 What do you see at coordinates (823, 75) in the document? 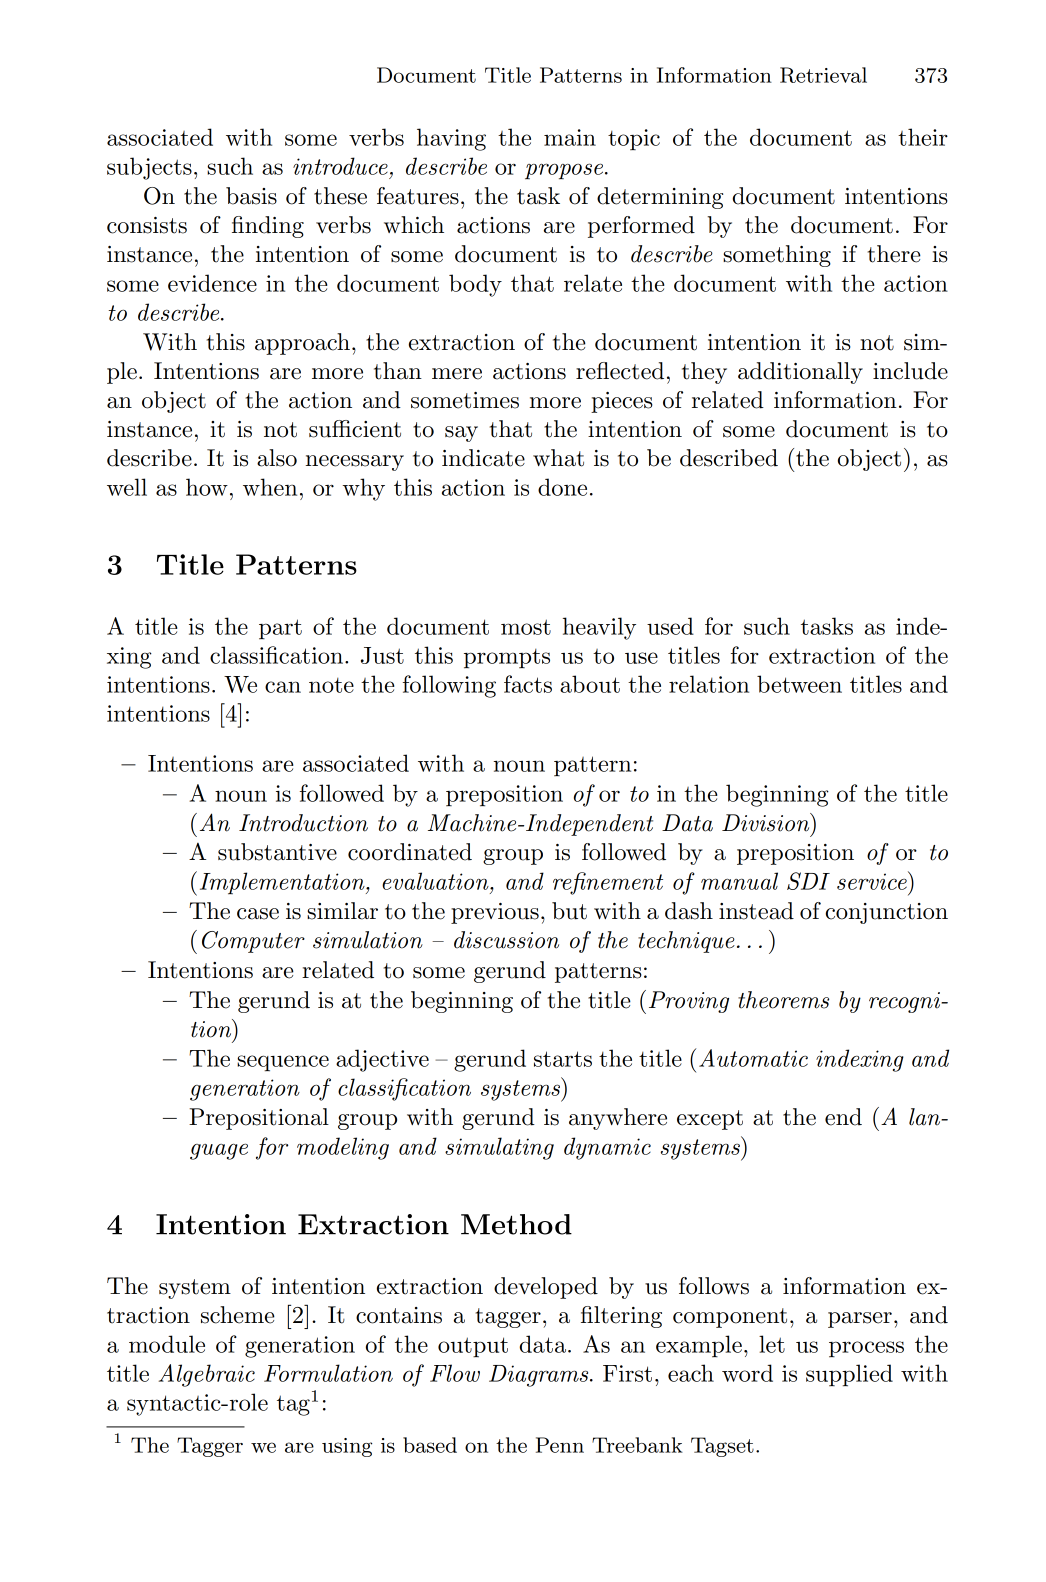
I see `Retrieval` at bounding box center [823, 75].
